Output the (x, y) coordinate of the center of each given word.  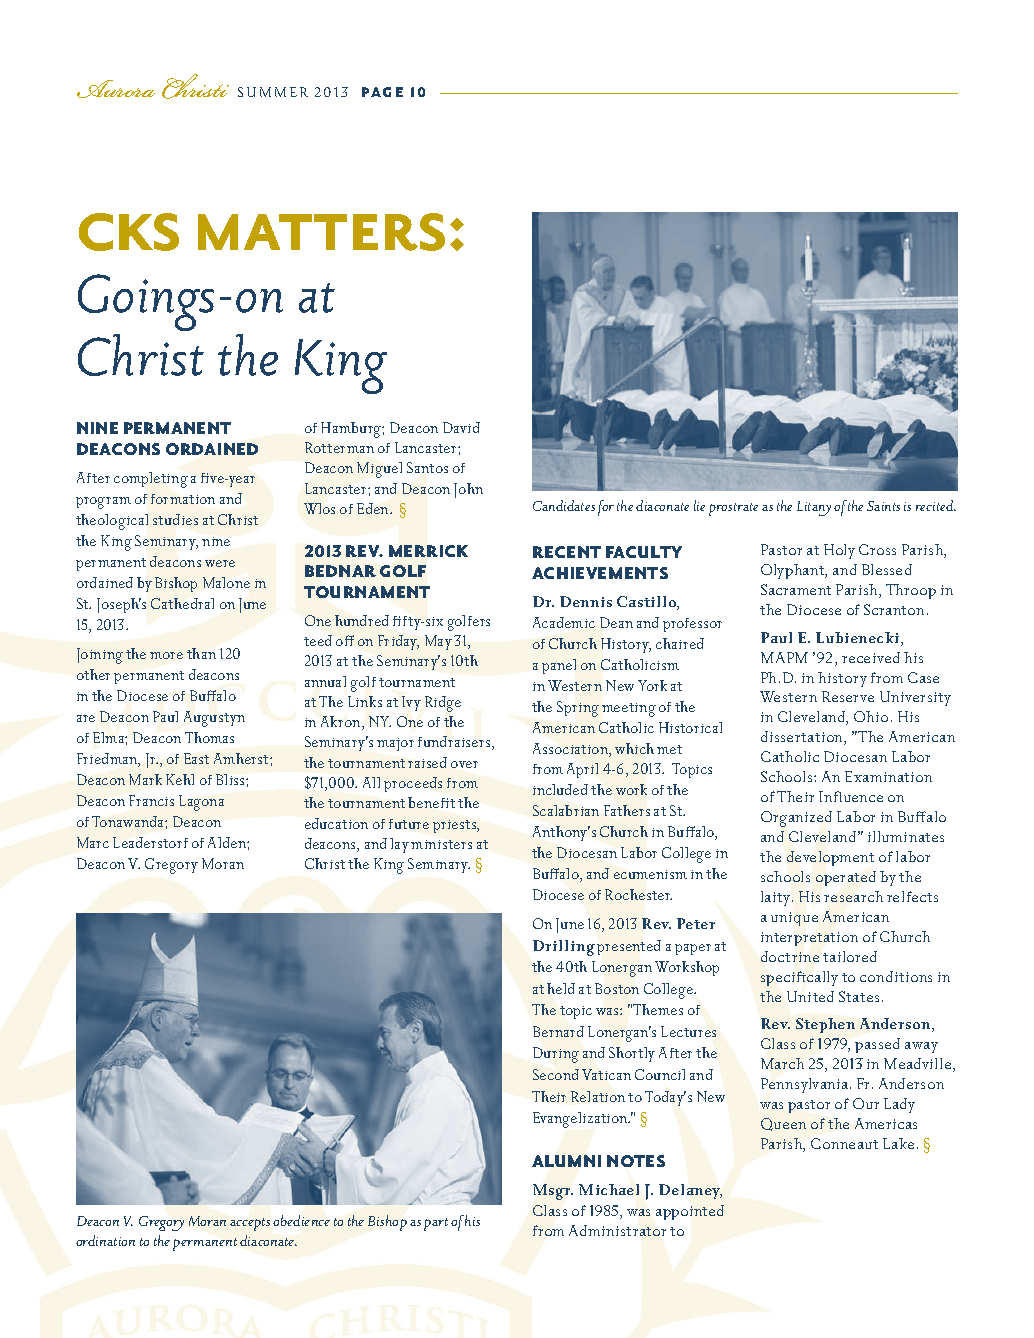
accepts (250, 1224)
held (561, 988)
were (220, 563)
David (461, 427)
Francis (151, 800)
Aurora (116, 89)
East (196, 758)
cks (129, 232)
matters (321, 232)
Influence (851, 796)
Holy (839, 551)
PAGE (382, 92)
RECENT (567, 552)
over (464, 764)
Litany (814, 508)
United (810, 996)
